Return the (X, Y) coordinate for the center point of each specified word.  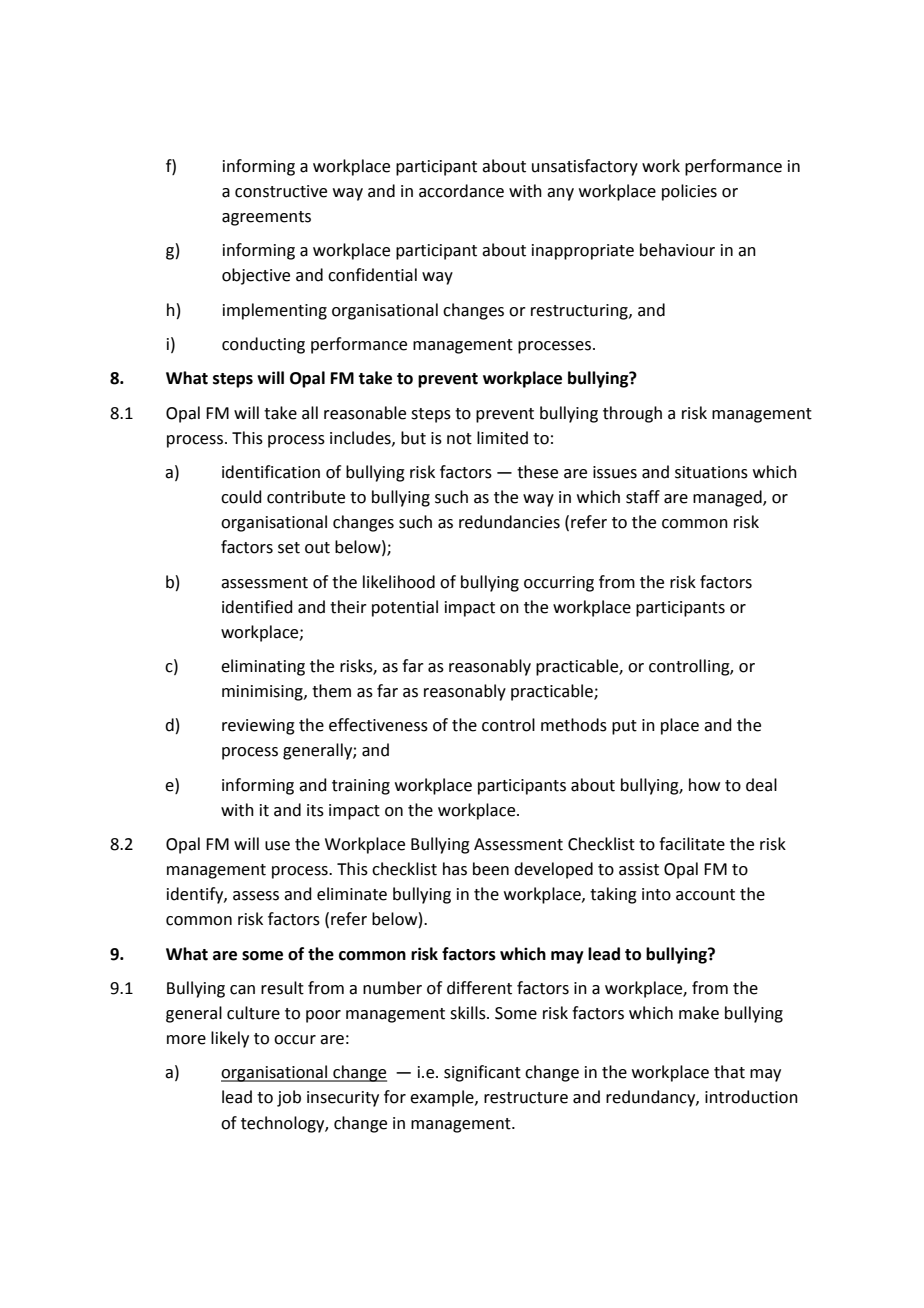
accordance (461, 191)
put (624, 727)
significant (482, 1073)
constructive (281, 191)
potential (405, 608)
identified (257, 607)
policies (689, 192)
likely (230, 1039)
